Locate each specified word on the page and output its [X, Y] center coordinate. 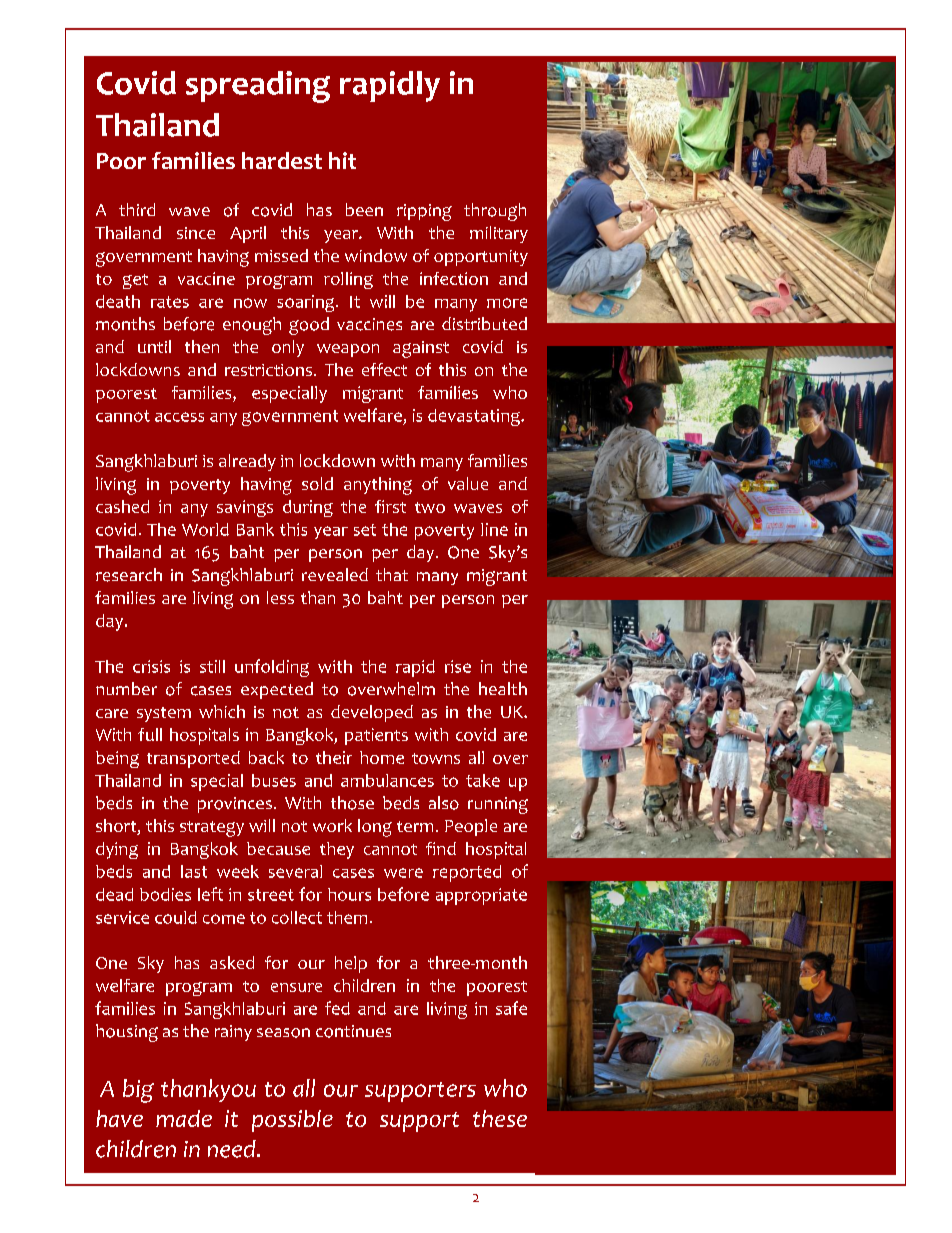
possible [292, 1121]
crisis [151, 666]
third [137, 209]
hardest [282, 160]
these [500, 1118]
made [184, 1118]
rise [458, 666]
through [495, 212]
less [280, 597]
